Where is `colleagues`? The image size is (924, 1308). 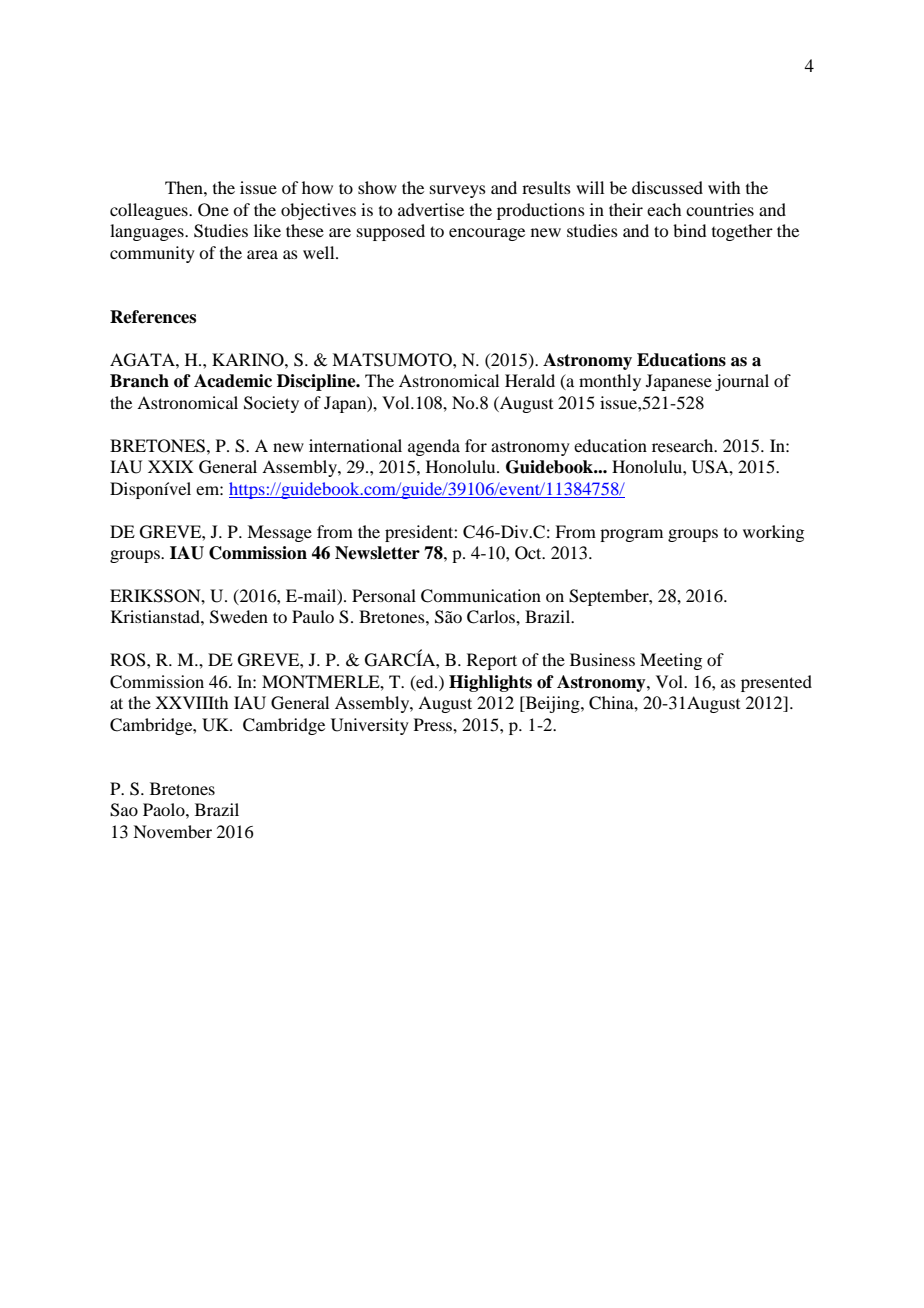 colleagues is located at coordinates (150, 211).
